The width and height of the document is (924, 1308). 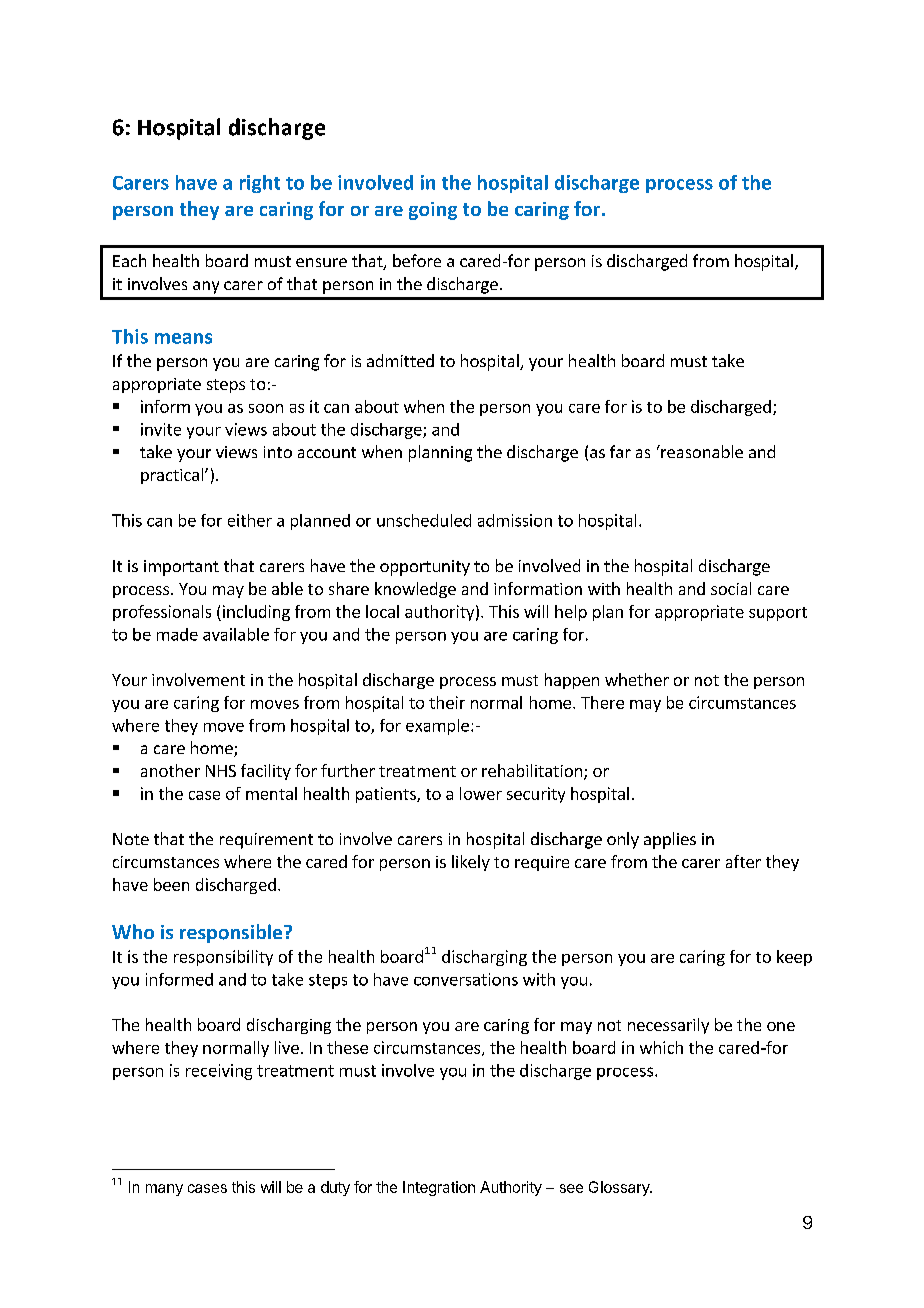 I want to click on applies, so click(x=670, y=840).
